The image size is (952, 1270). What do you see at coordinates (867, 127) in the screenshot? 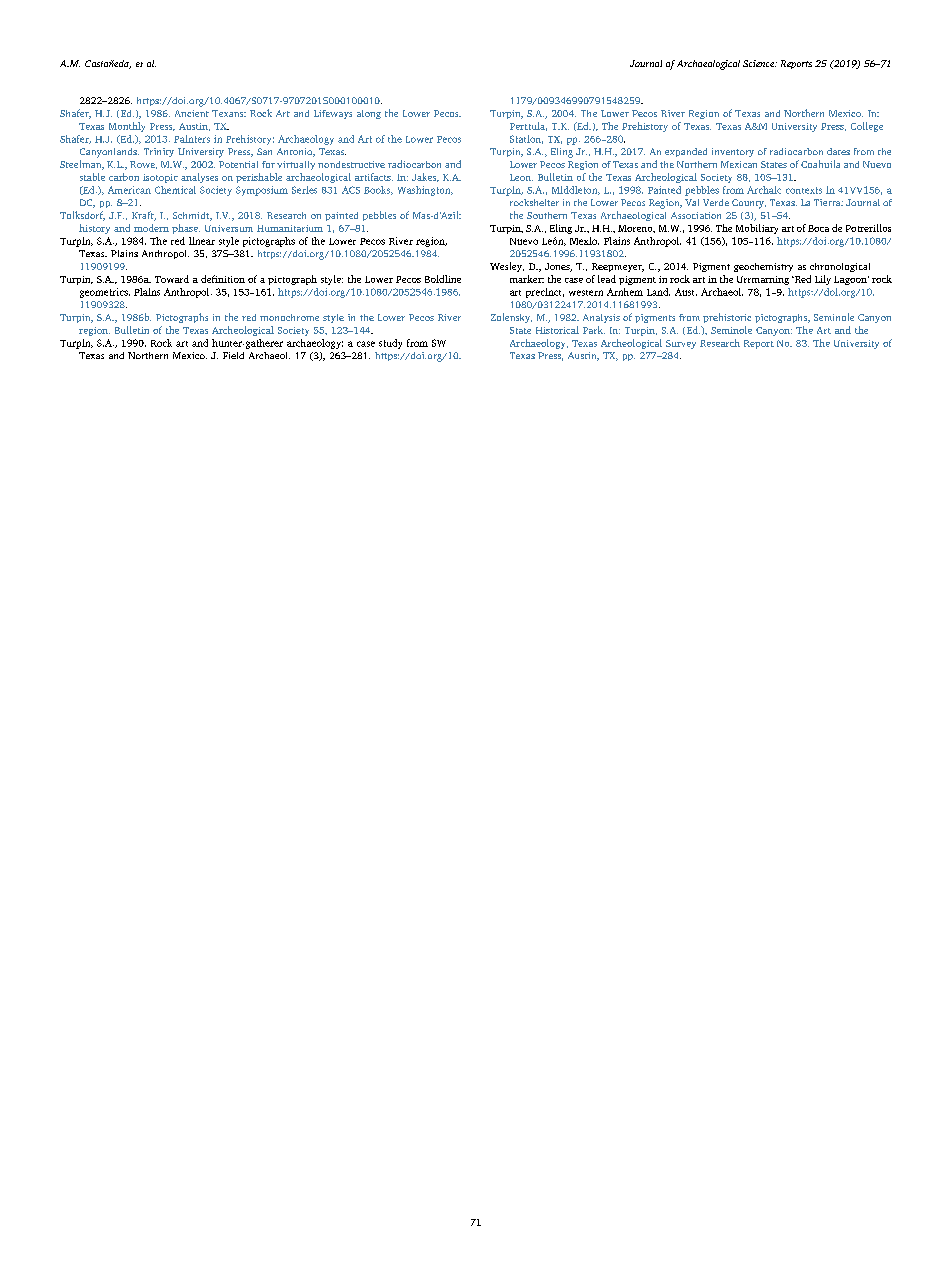
I see `College` at bounding box center [867, 127].
